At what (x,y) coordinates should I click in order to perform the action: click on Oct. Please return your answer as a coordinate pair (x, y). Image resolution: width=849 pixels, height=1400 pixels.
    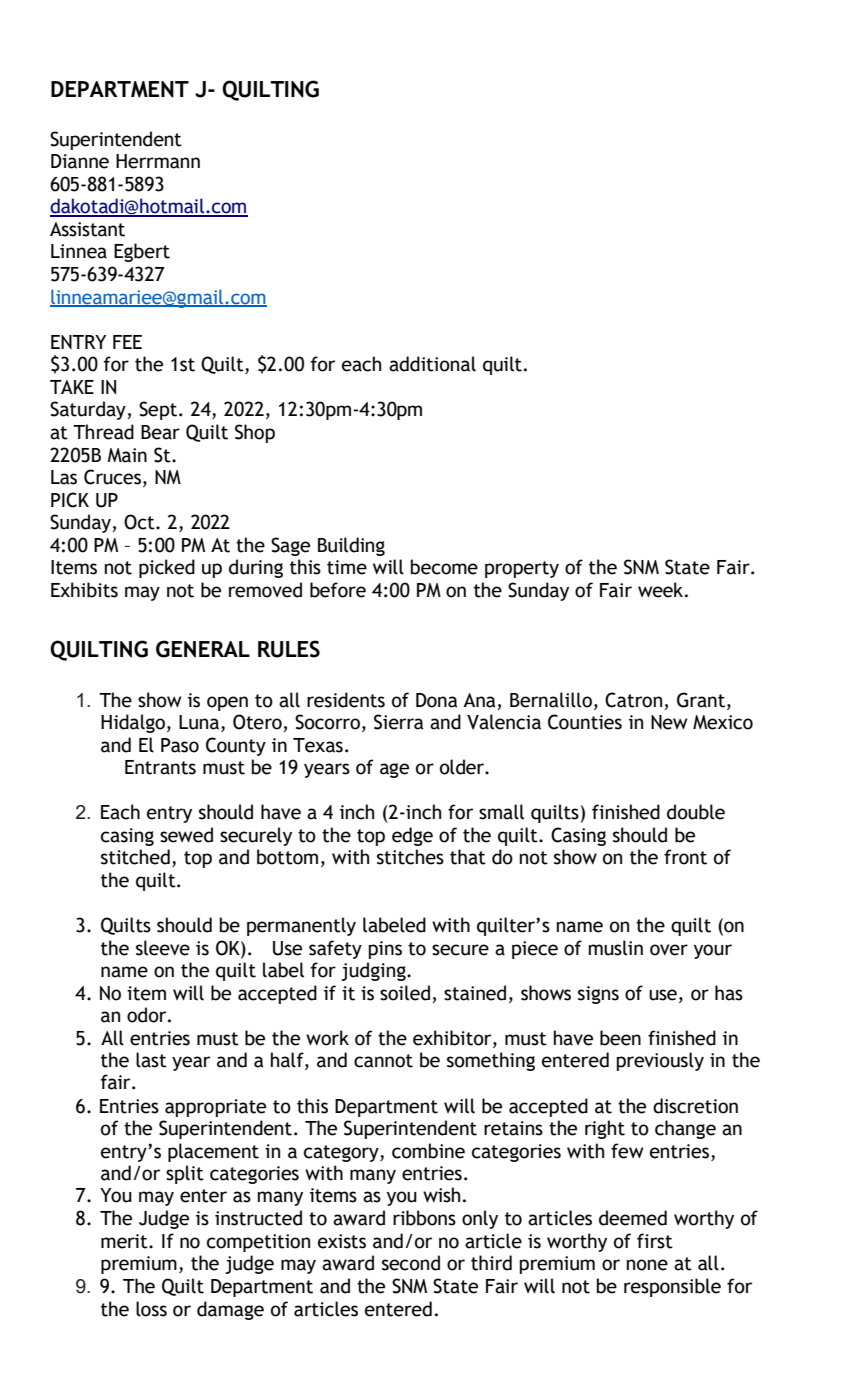
    Looking at the image, I should click on (140, 522).
